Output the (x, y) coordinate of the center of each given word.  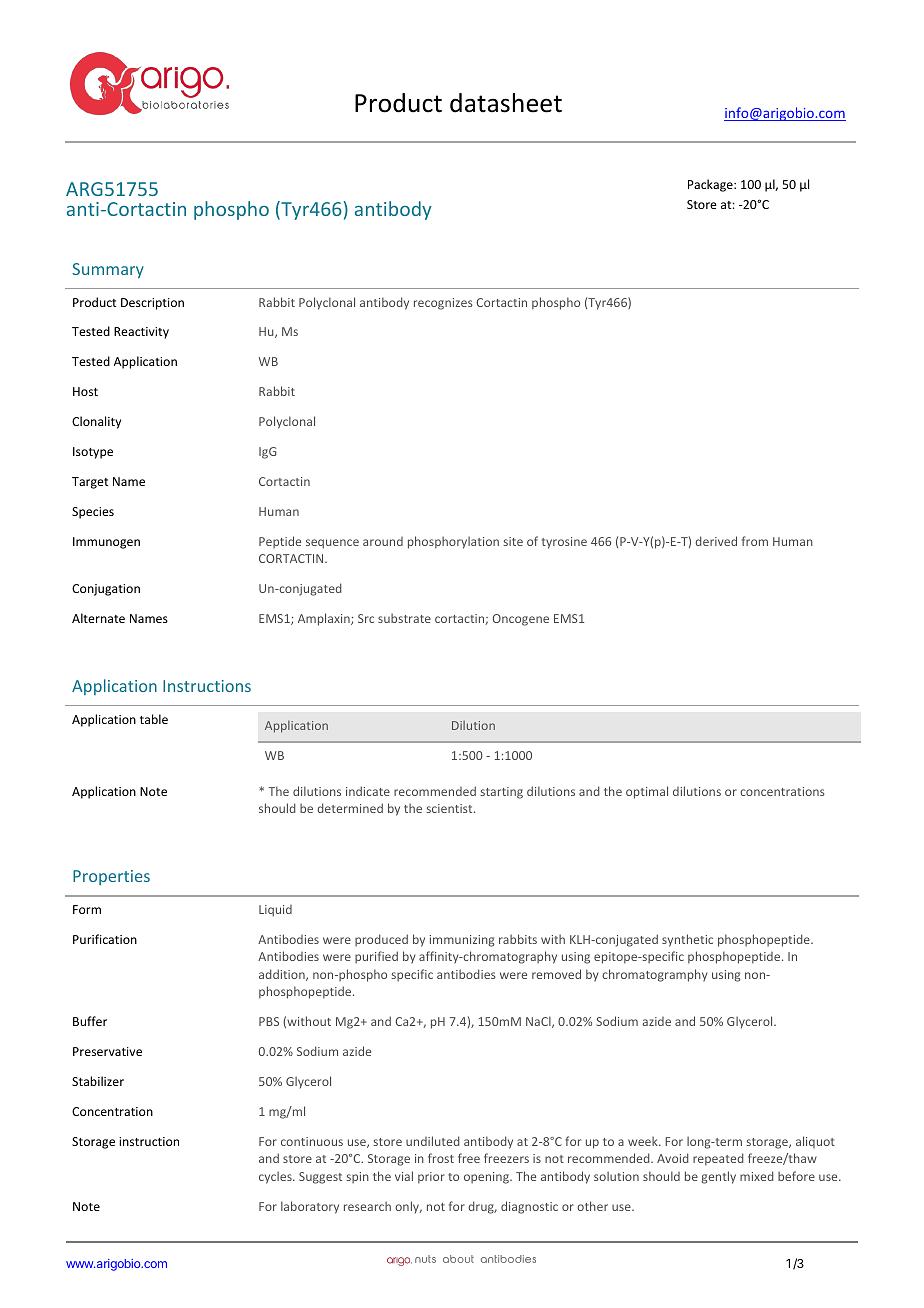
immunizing (462, 941)
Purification (105, 939)
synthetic (687, 940)
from (755, 541)
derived (716, 541)
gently (718, 1177)
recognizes (443, 304)
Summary (108, 270)
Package (711, 185)
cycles (276, 1177)
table (154, 719)
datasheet (506, 103)
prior (431, 1178)
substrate (404, 618)
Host (85, 391)
